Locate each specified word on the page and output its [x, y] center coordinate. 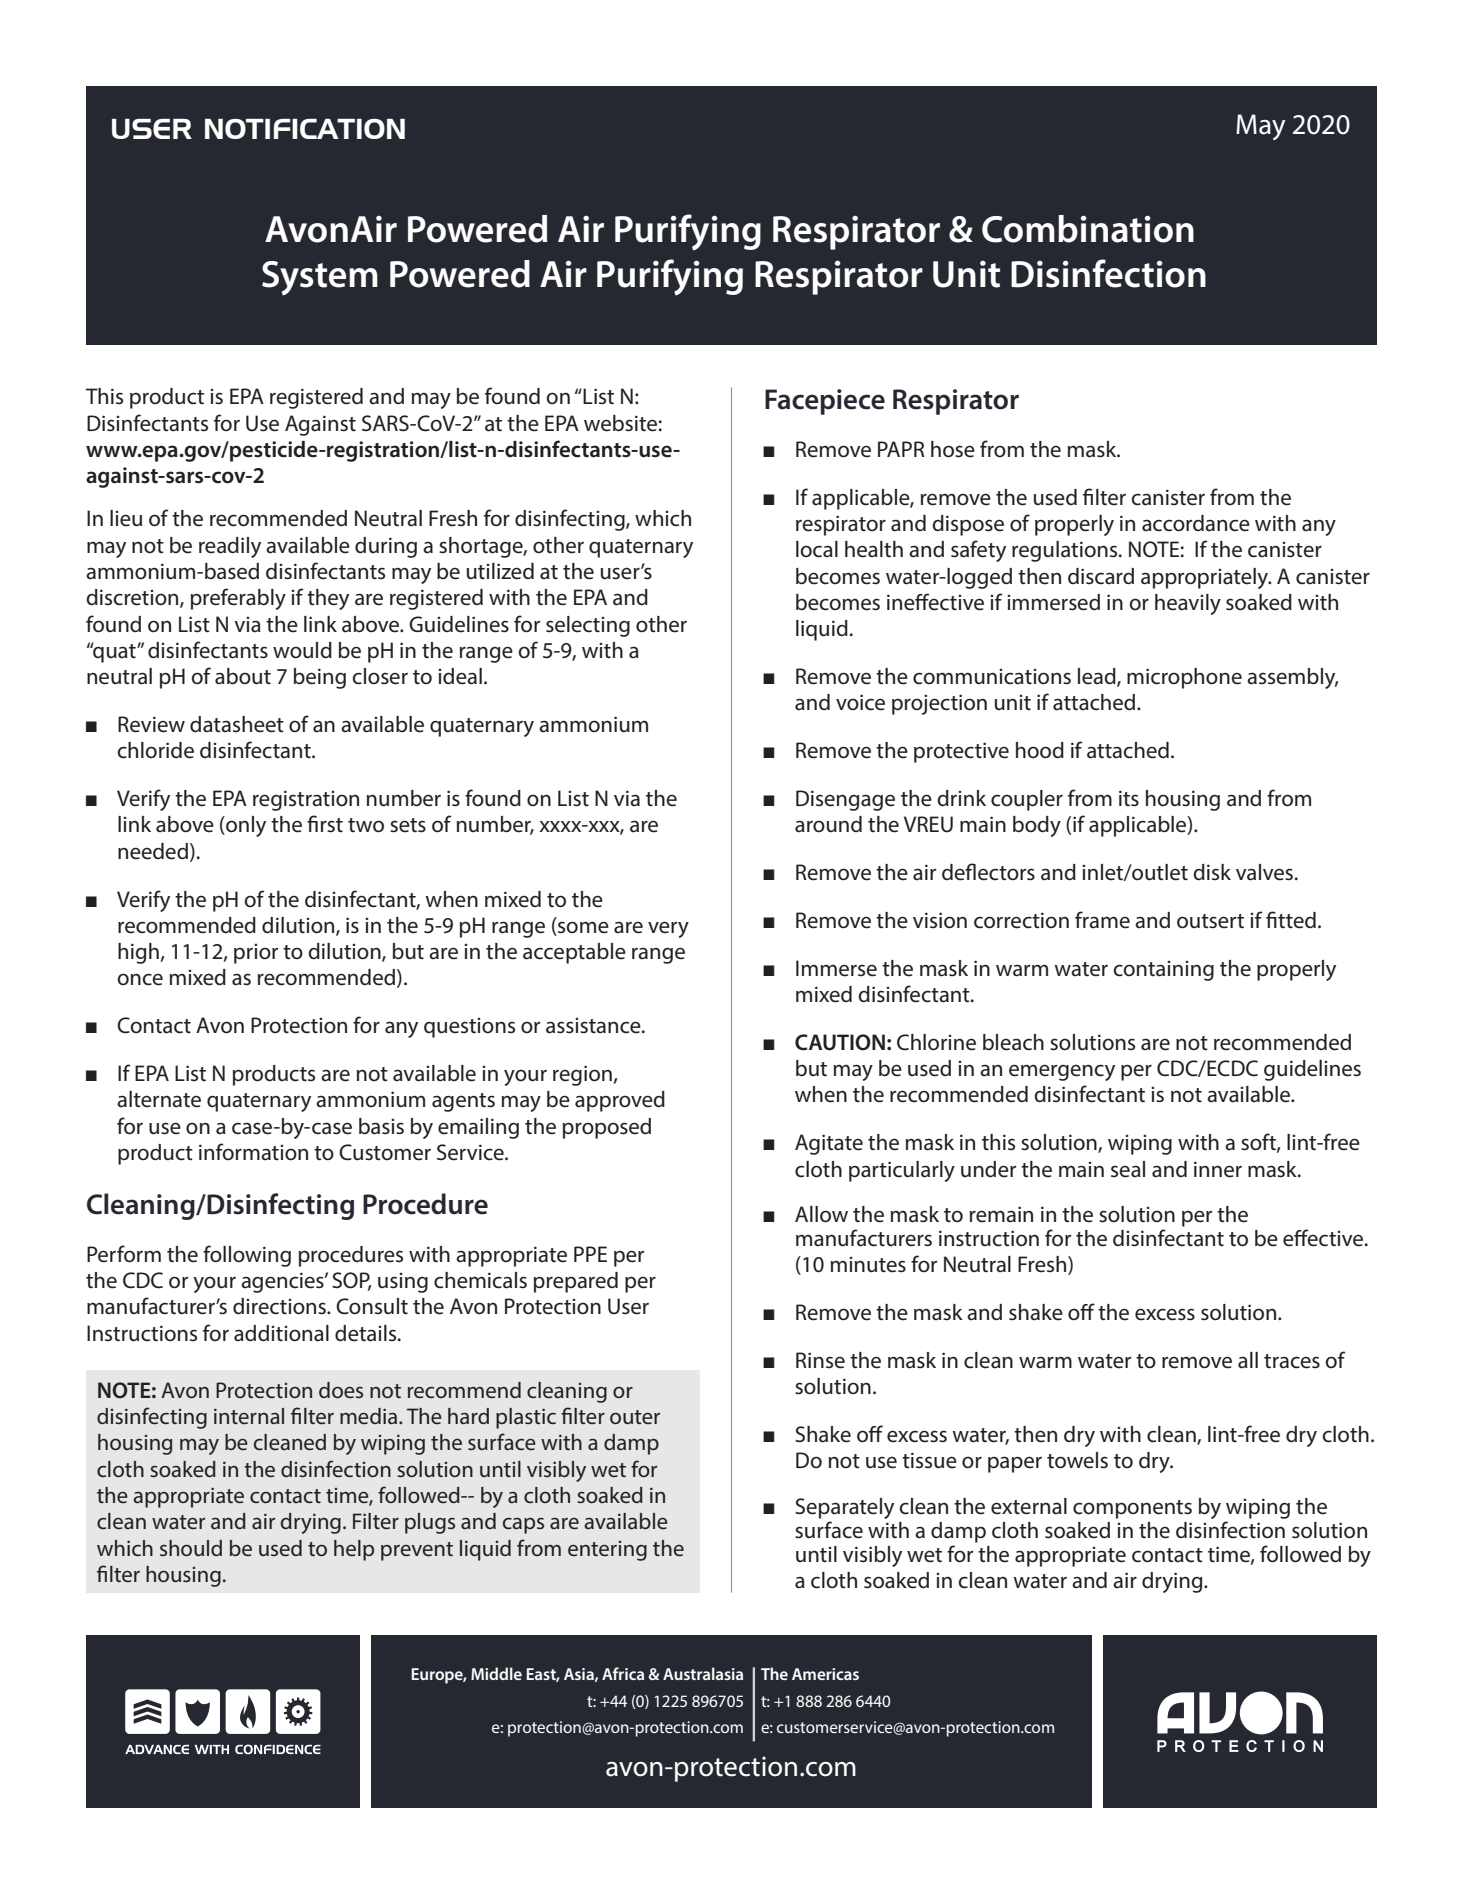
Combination [1088, 229]
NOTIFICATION [305, 129]
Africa [623, 1673]
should [191, 1548]
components [1132, 1509]
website [620, 423]
